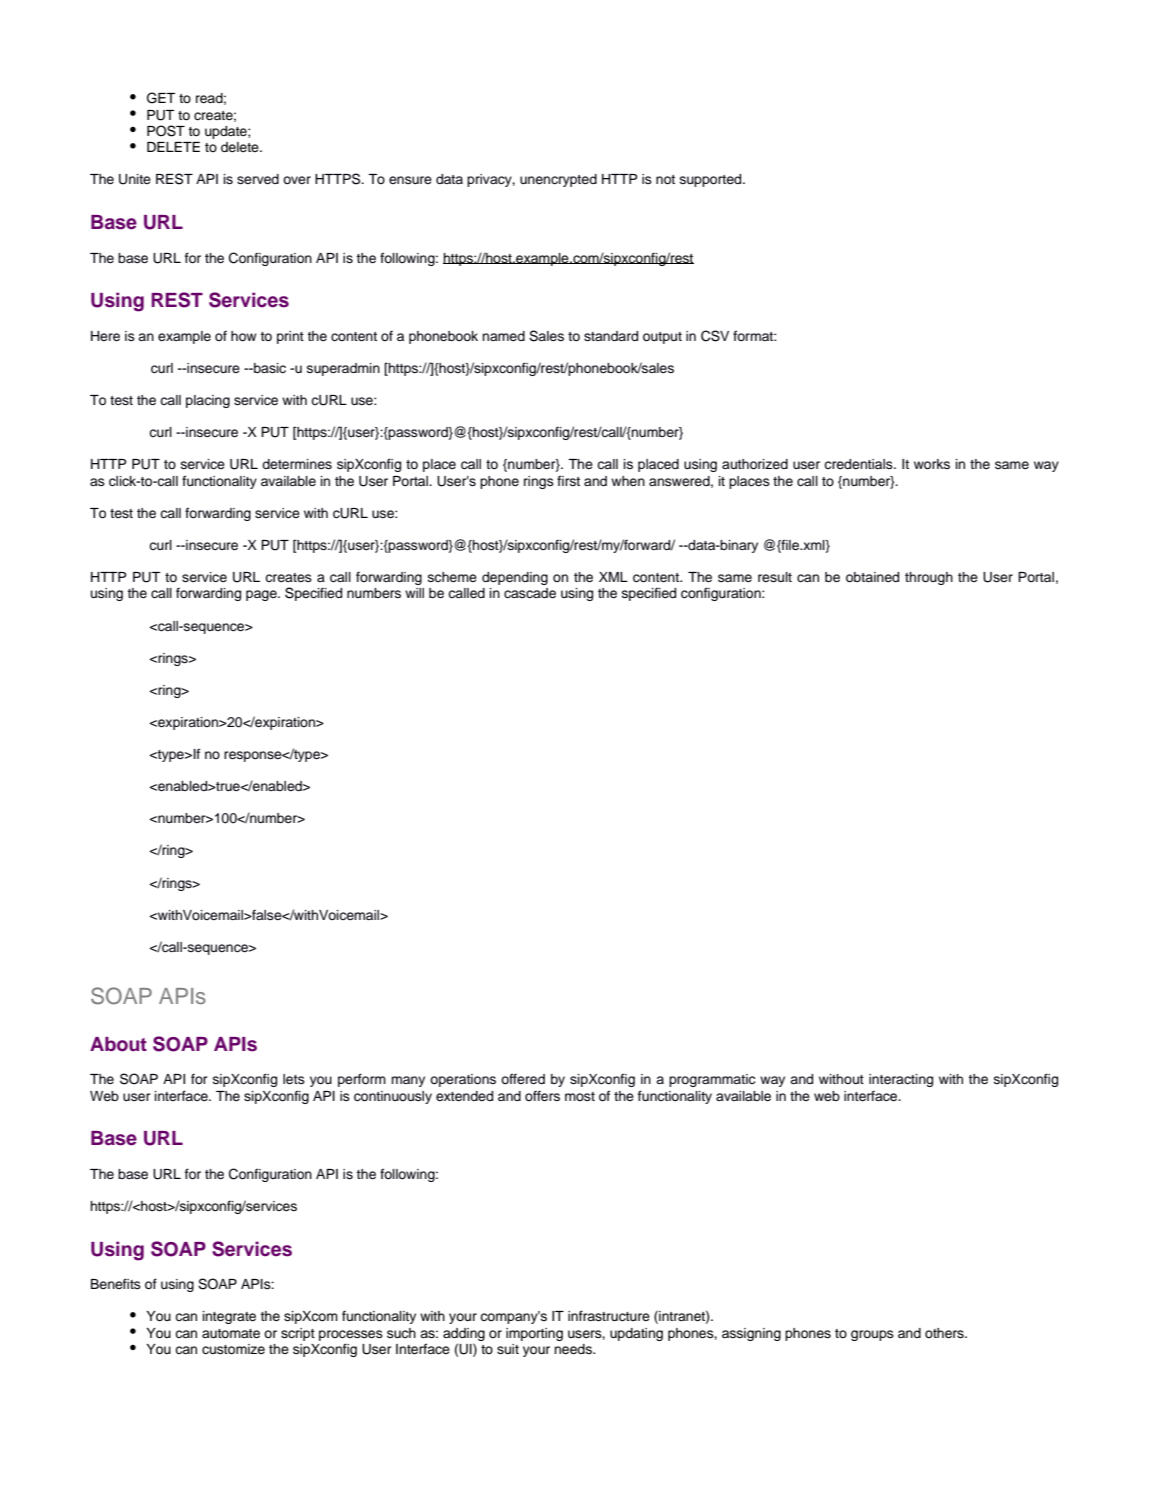  What do you see at coordinates (872, 577) in the screenshot?
I see `obtained` at bounding box center [872, 577].
